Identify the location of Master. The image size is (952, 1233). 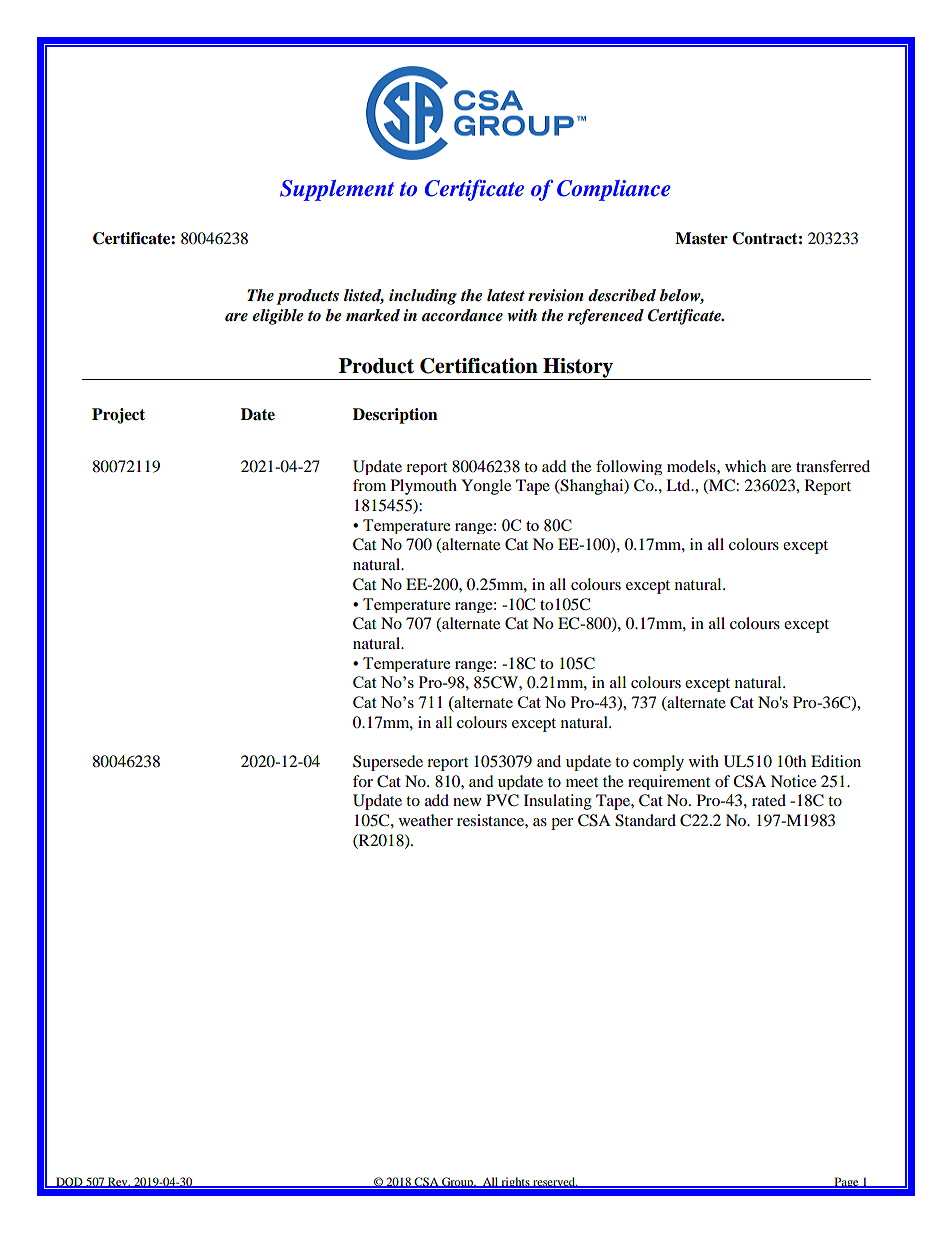
(701, 238).
